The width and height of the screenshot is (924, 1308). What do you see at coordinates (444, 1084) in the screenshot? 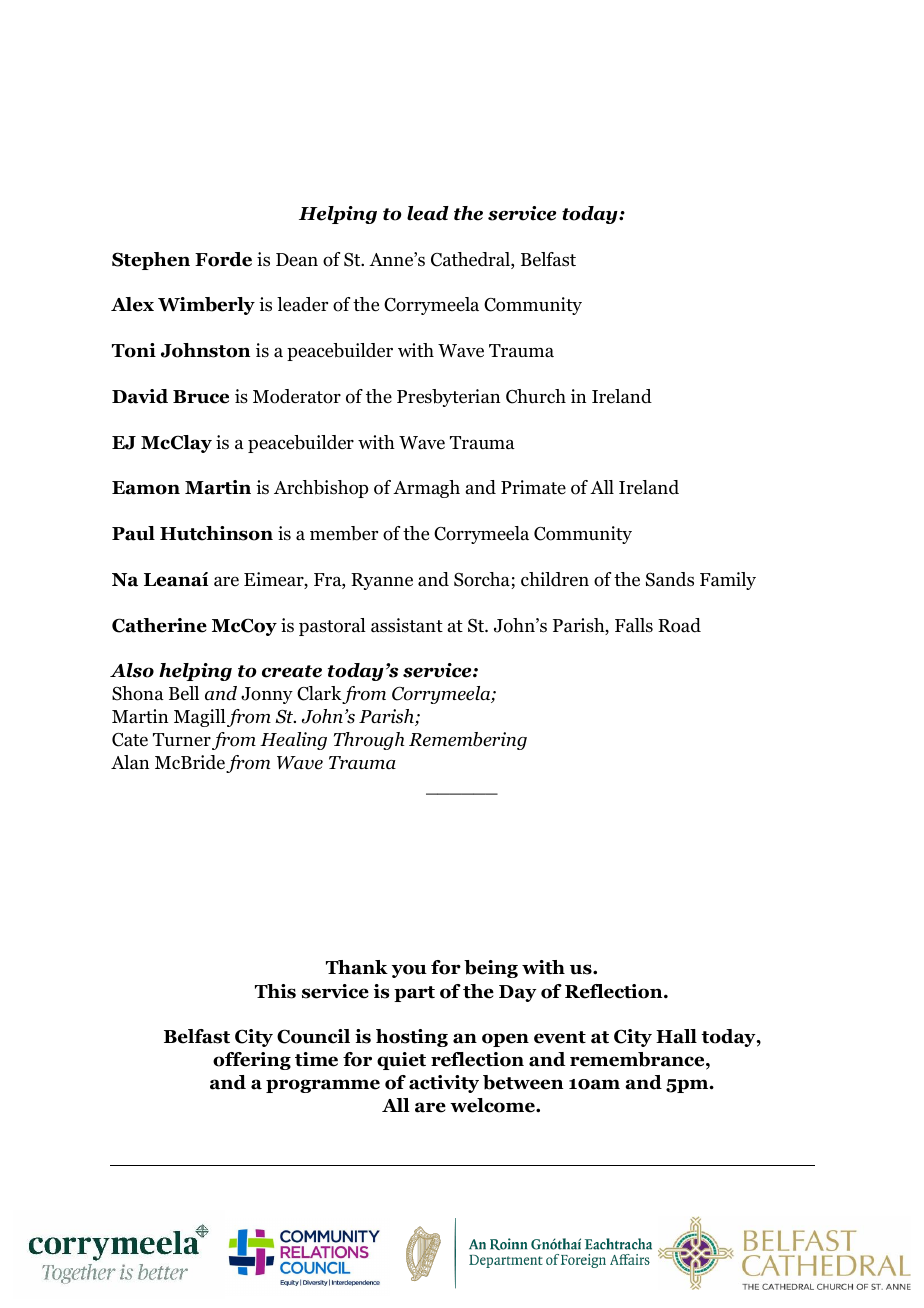
I see `activity` at bounding box center [444, 1084].
